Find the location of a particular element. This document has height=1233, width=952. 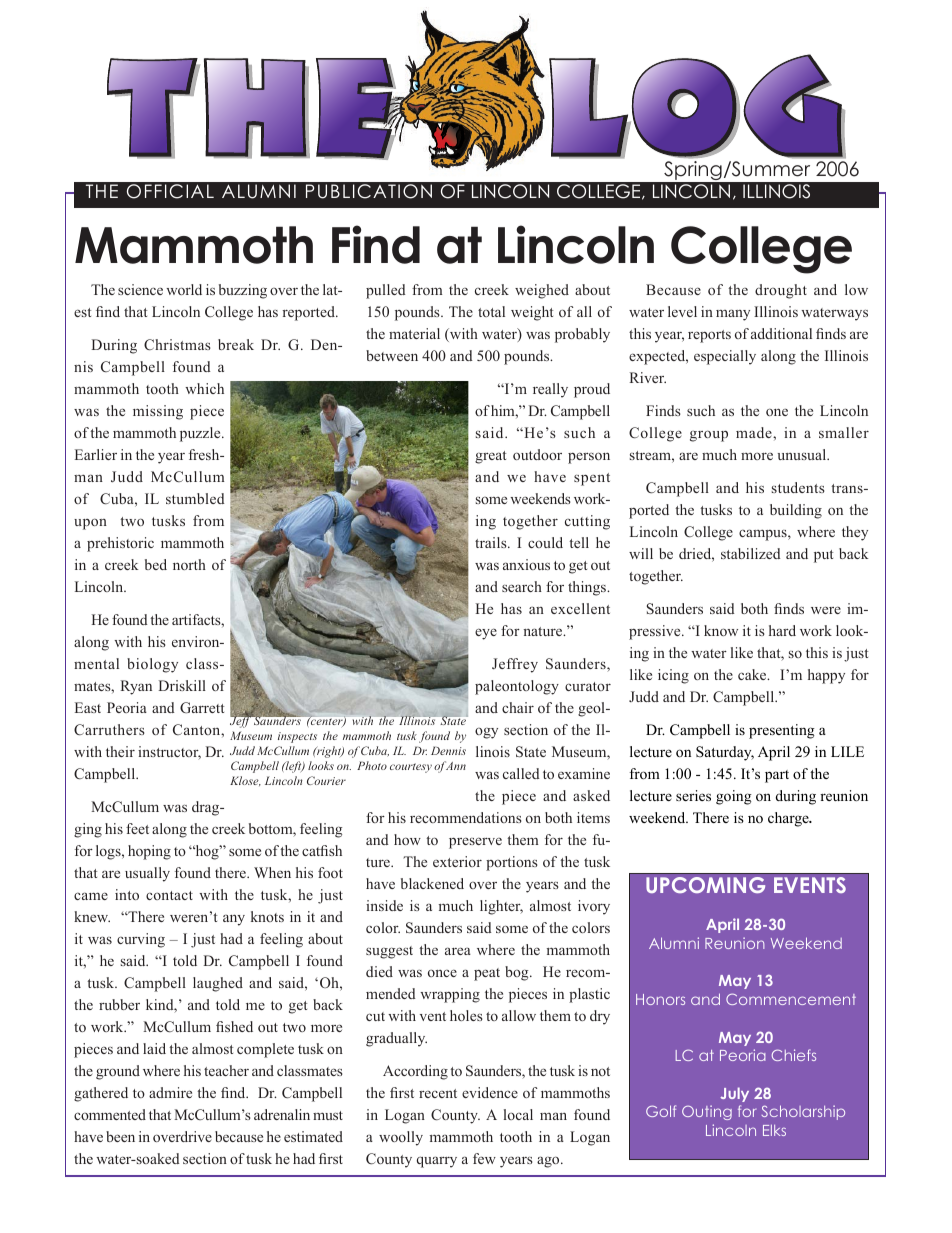

presenting is located at coordinates (782, 731).
